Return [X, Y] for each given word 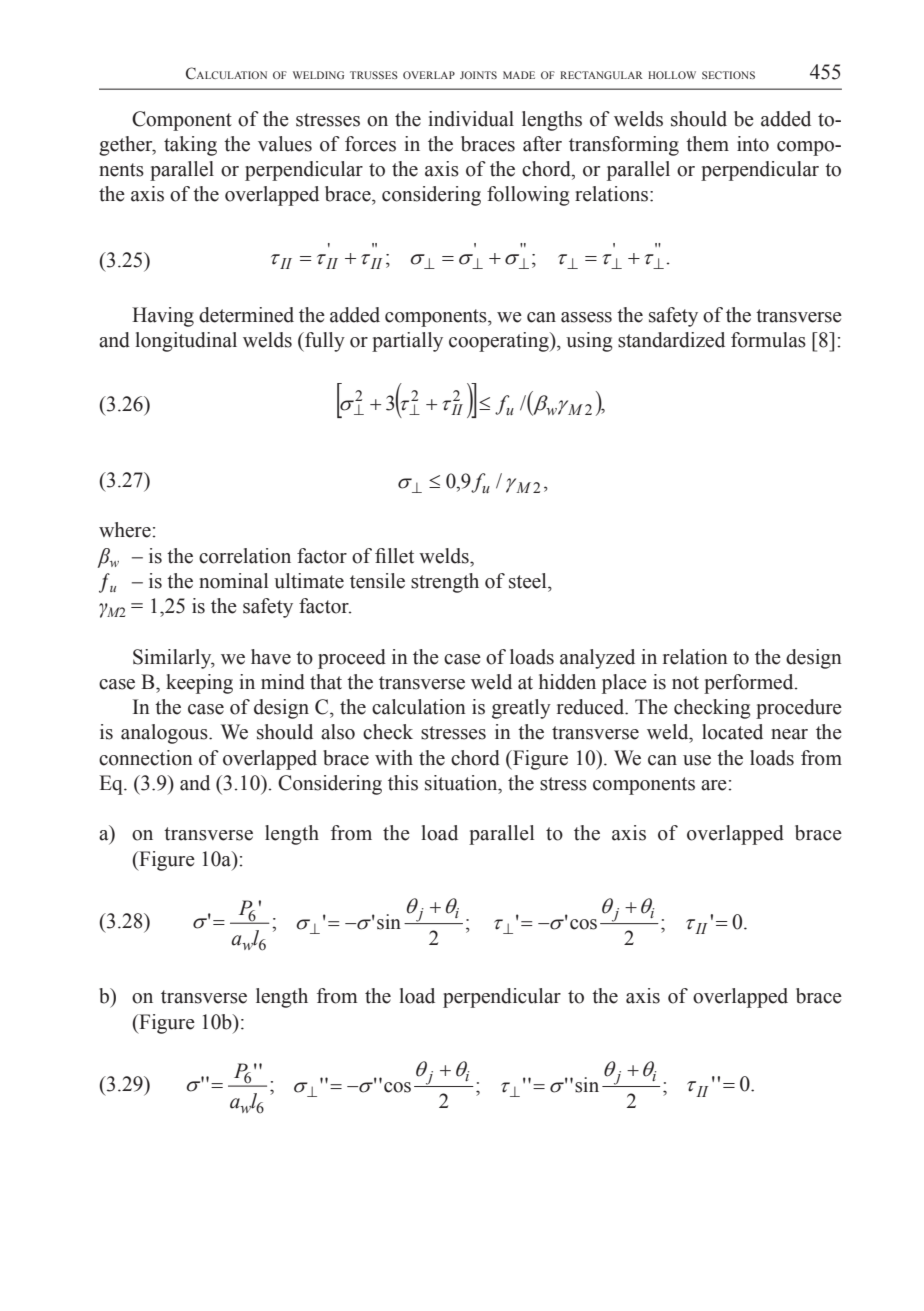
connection [146, 758]
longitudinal [186, 342]
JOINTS [478, 75]
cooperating [500, 342]
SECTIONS [728, 75]
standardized [671, 340]
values [285, 144]
